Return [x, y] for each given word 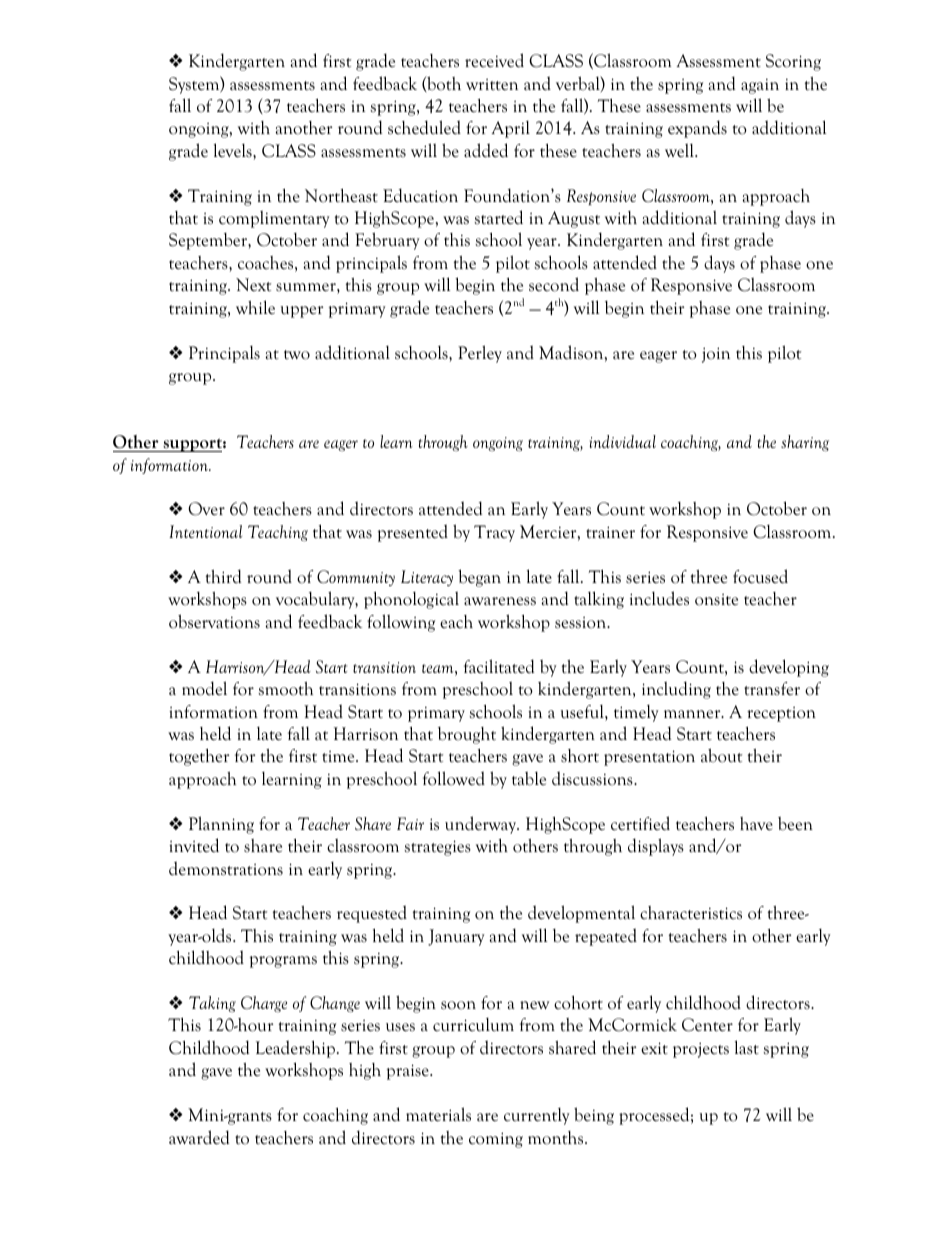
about [722, 755]
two [297, 355]
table [529, 778]
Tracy [494, 533]
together [199, 757]
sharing [805, 443]
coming [496, 1140]
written [492, 85]
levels [234, 150]
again [760, 86]
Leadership [295, 1049]
